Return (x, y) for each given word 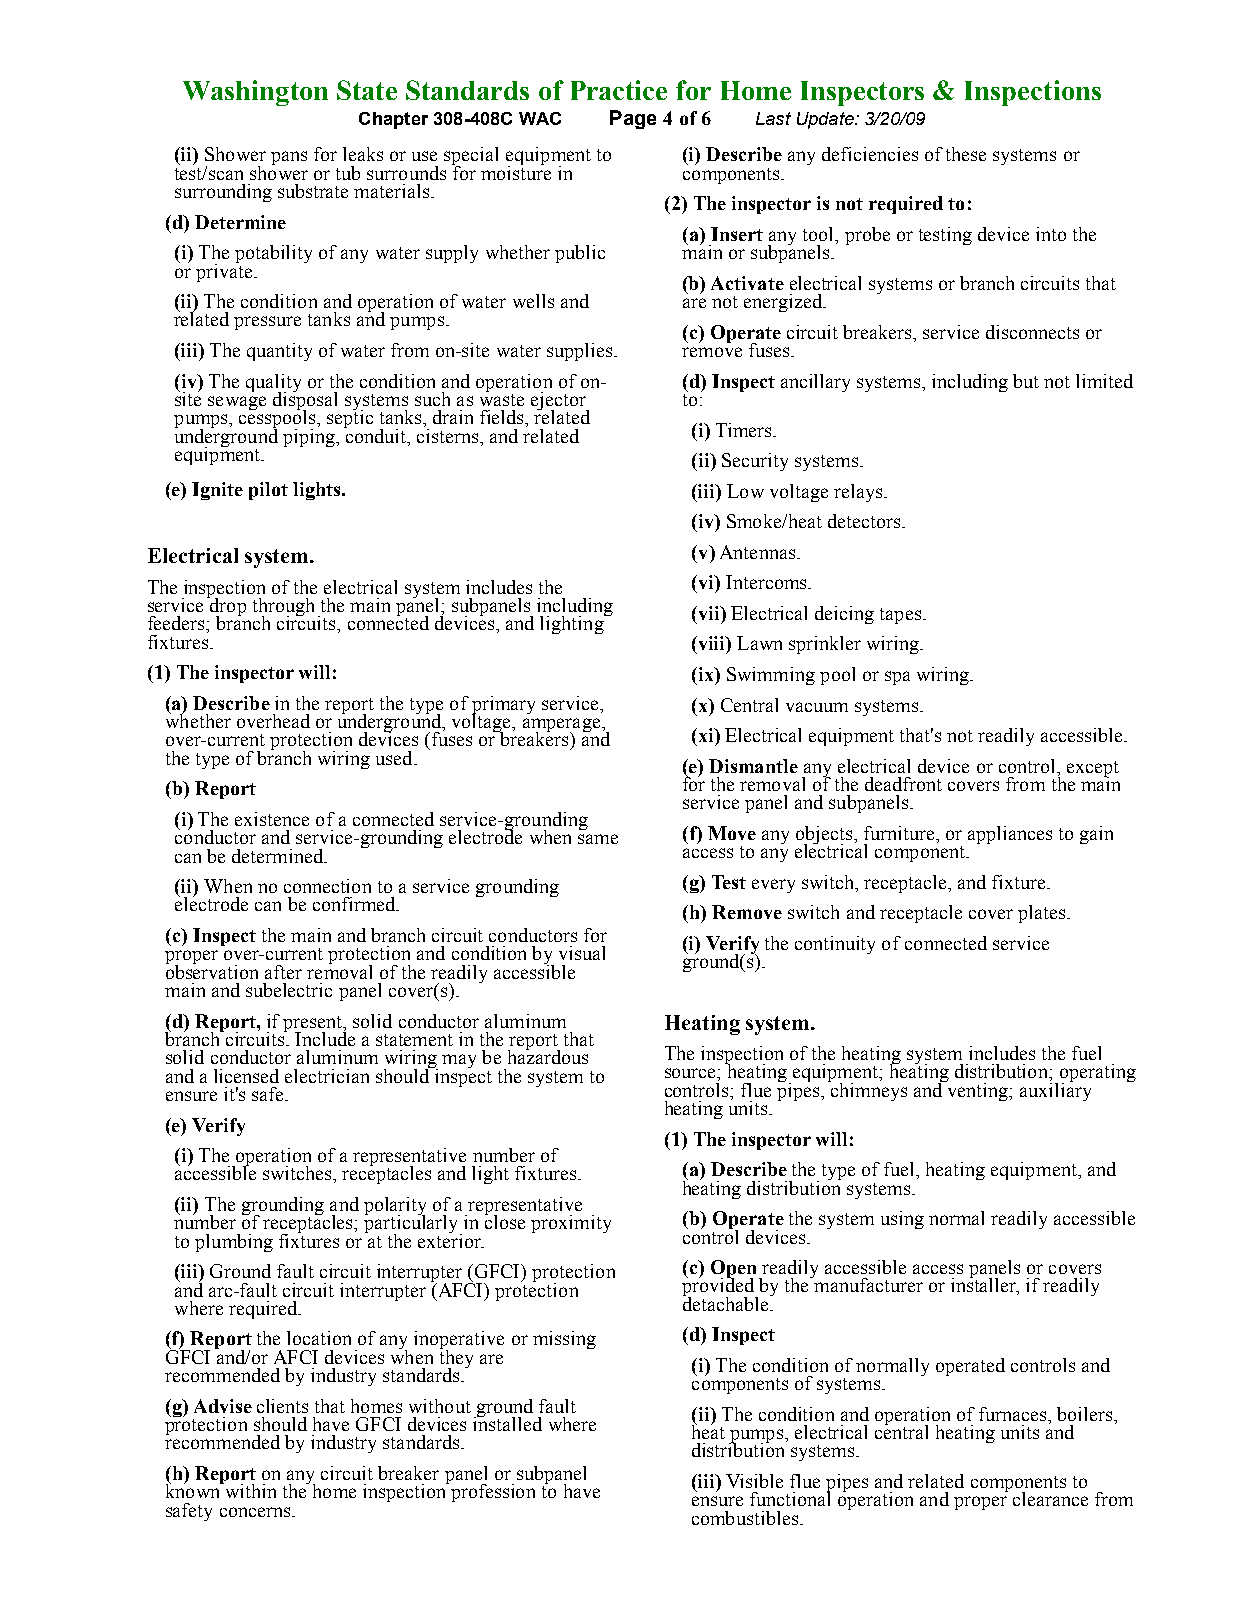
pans (289, 158)
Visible (754, 1481)
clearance (1050, 1499)
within (249, 1490)
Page (633, 119)
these (966, 154)
